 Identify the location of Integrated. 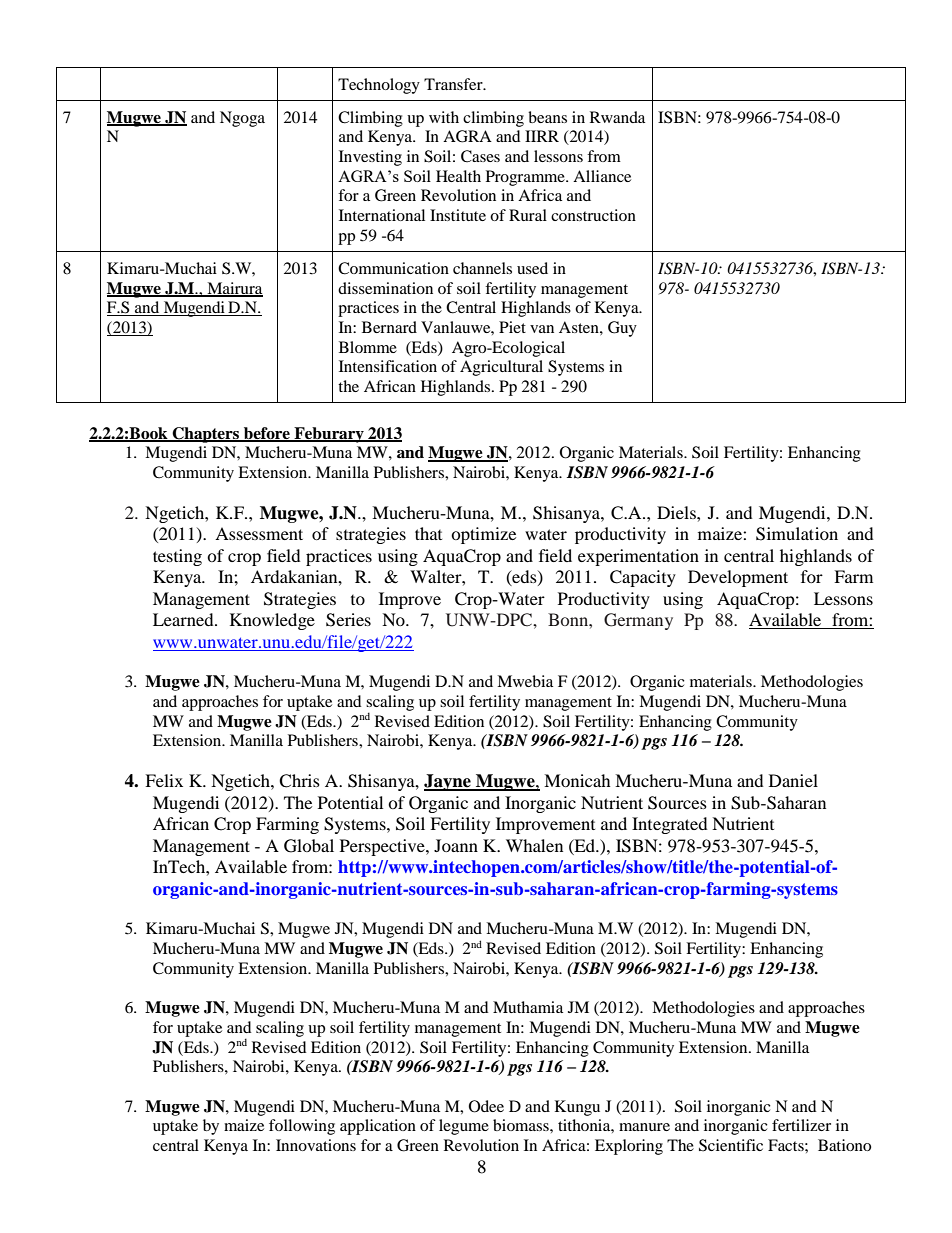
(670, 825).
